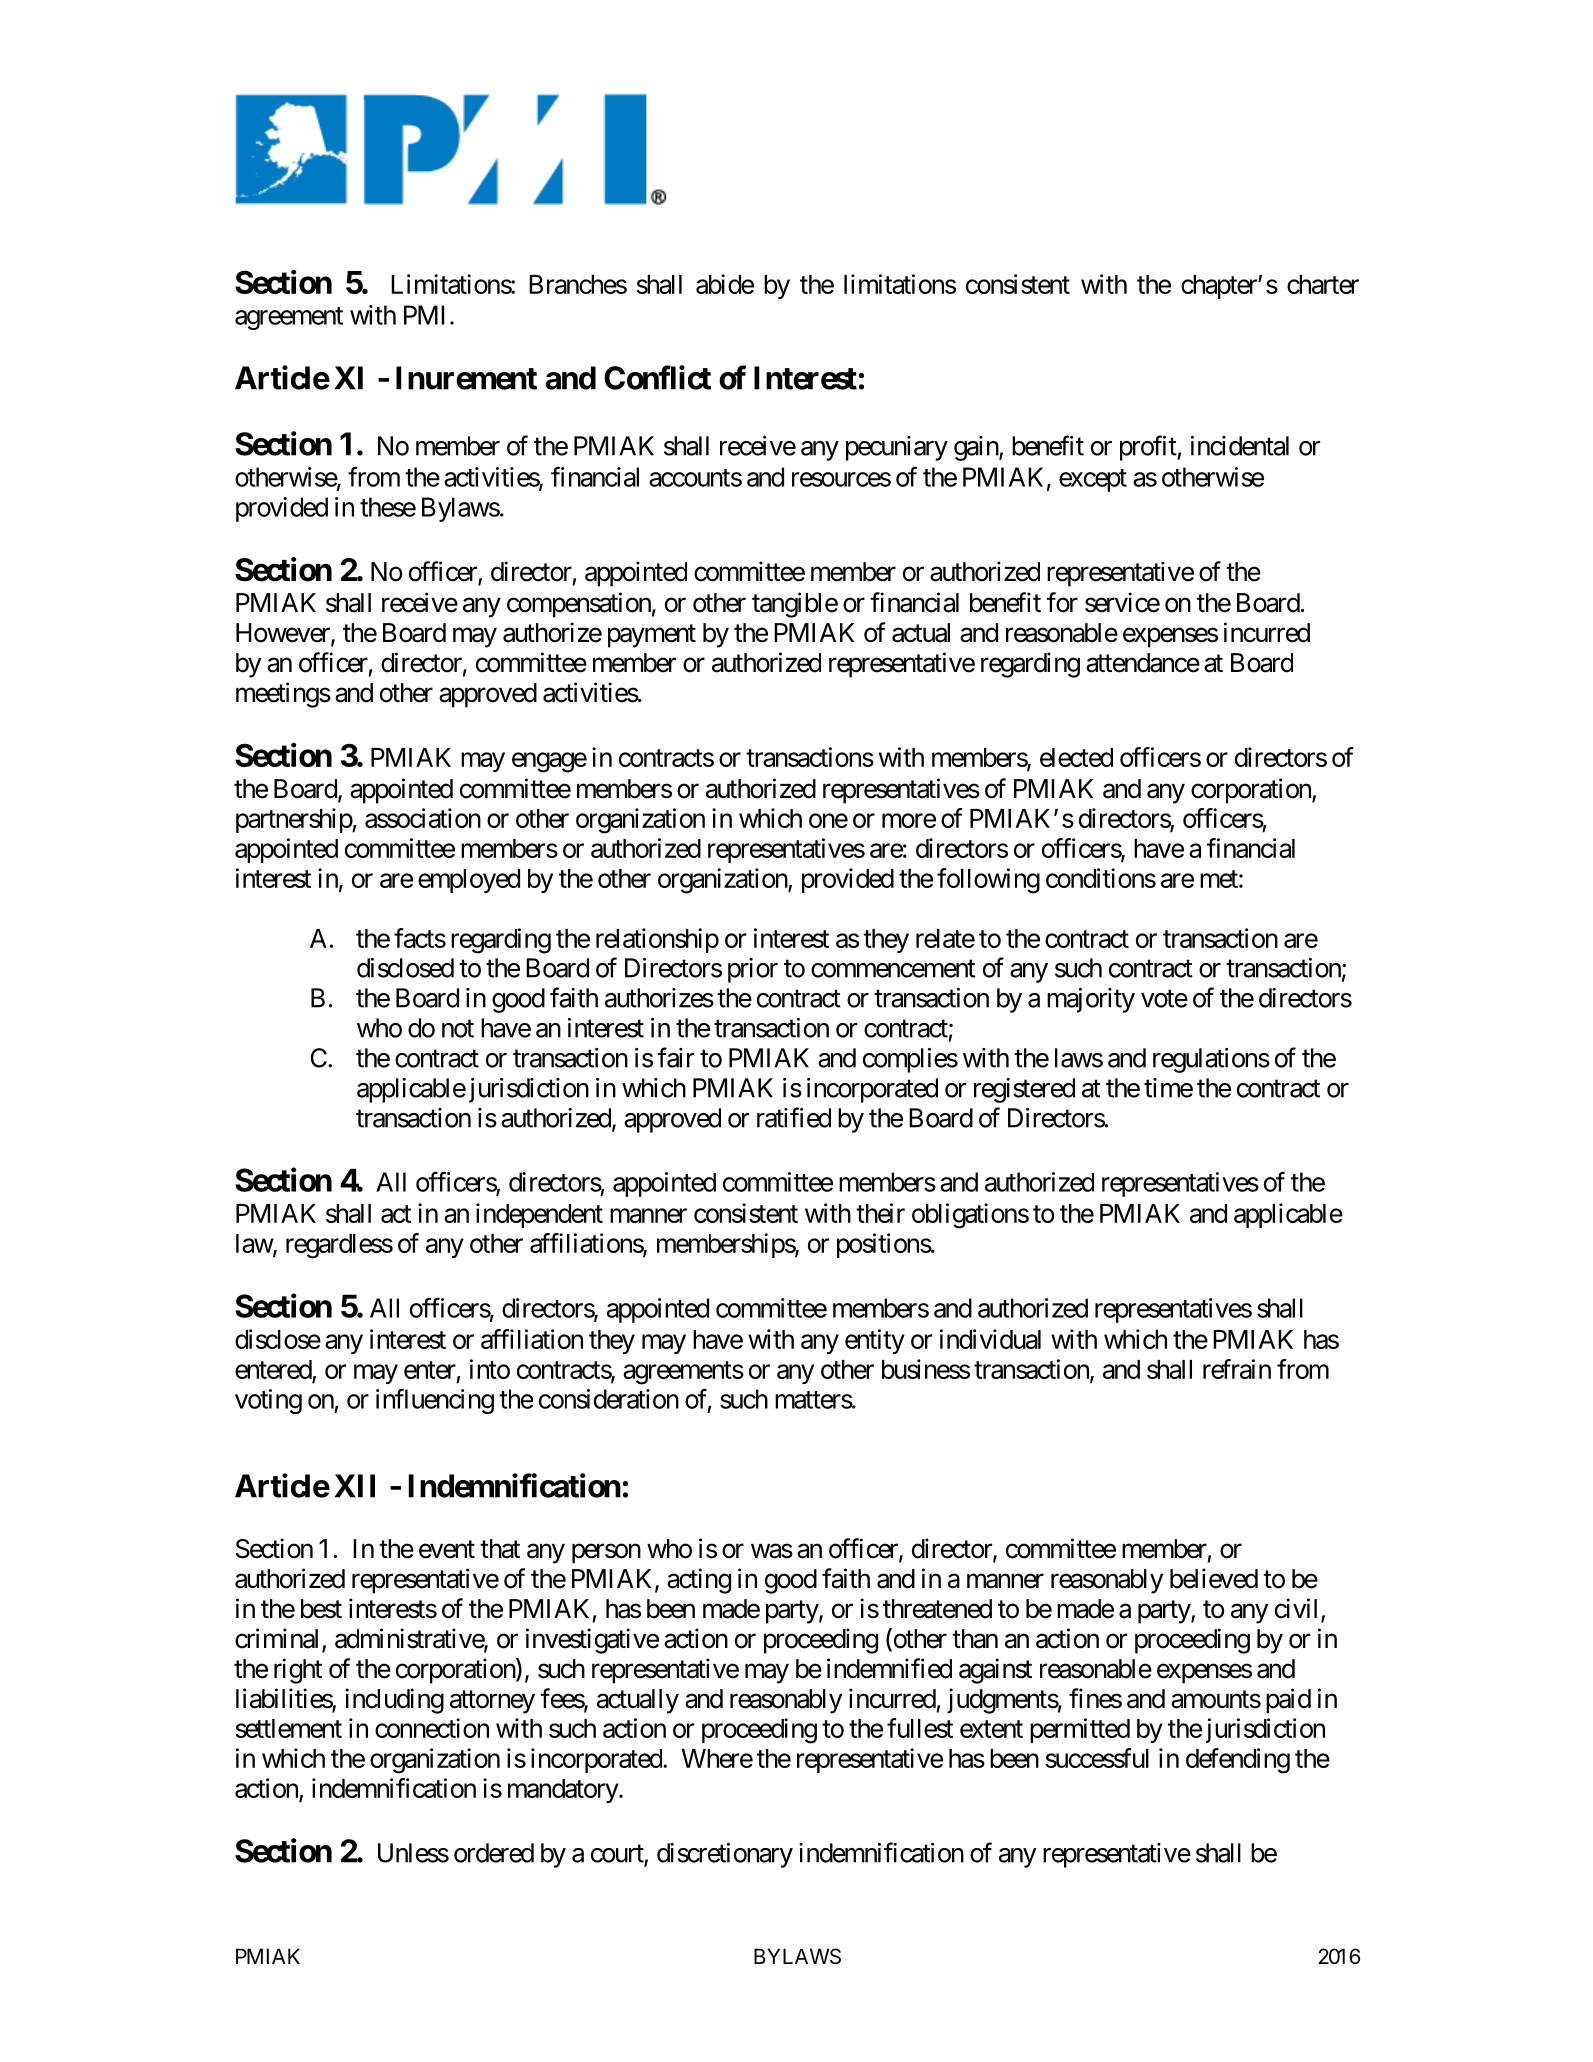  What do you see at coordinates (652, 636) in the screenshot?
I see `payment` at bounding box center [652, 636].
